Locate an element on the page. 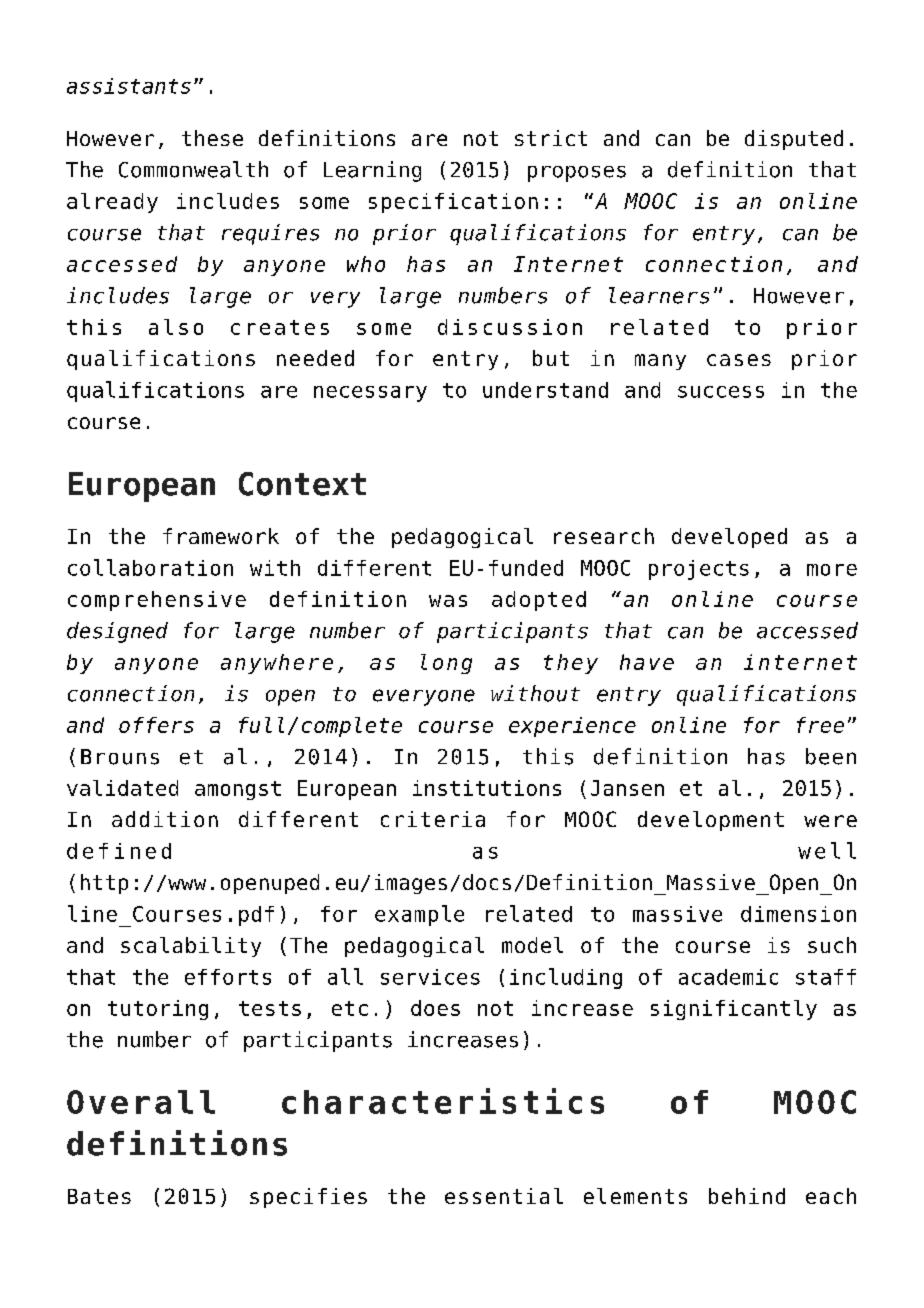 The height and width of the image is (1308, 924). Overall is located at coordinates (141, 1102).
